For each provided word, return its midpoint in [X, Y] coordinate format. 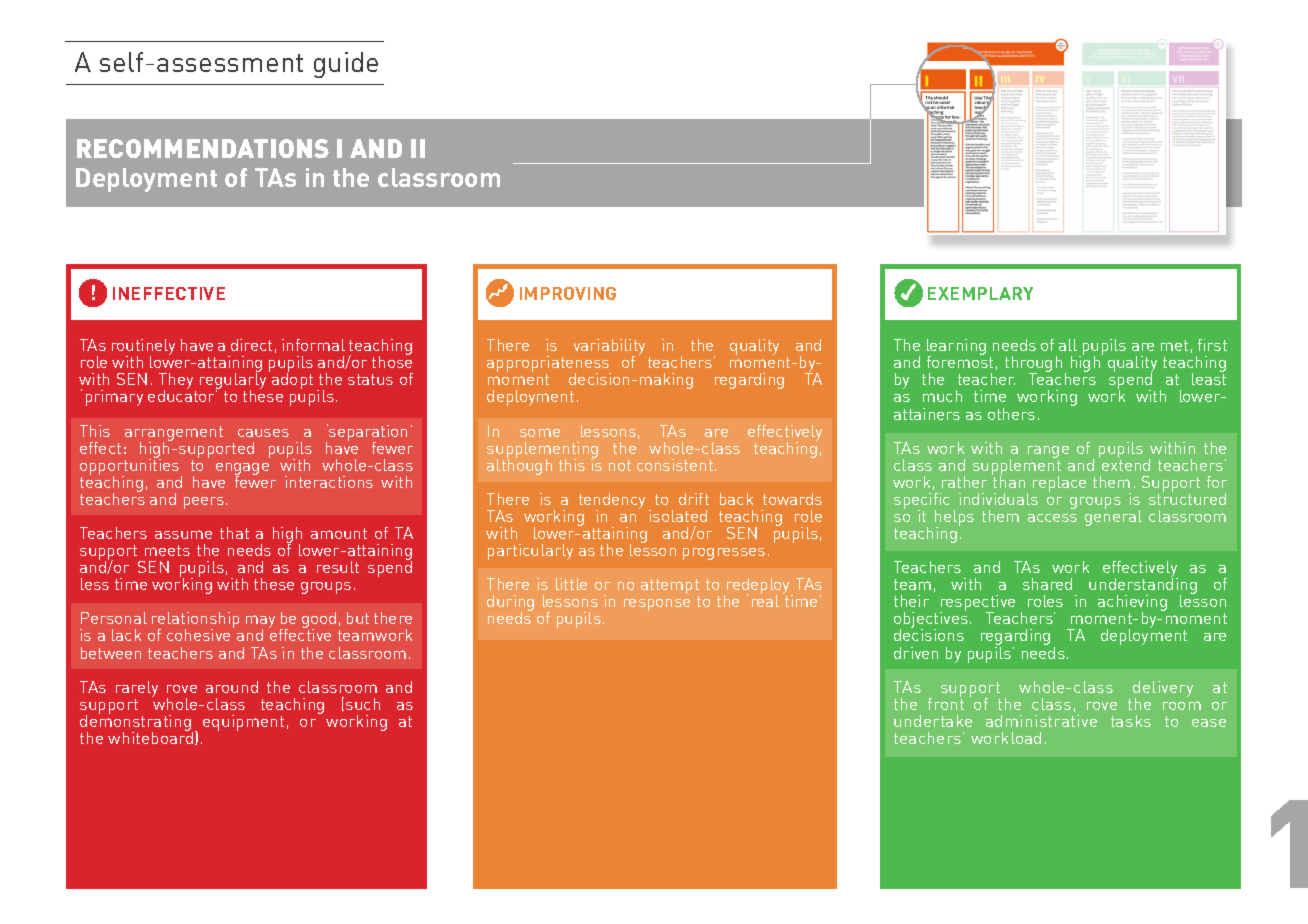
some [540, 432]
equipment [243, 723]
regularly [233, 381]
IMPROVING [568, 293]
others [1011, 414]
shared [1047, 584]
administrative [1041, 721]
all [1068, 345]
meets [167, 550]
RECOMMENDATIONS [203, 148]
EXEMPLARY [980, 293]
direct [251, 345]
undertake [933, 721]
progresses [724, 554]
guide [346, 65]
